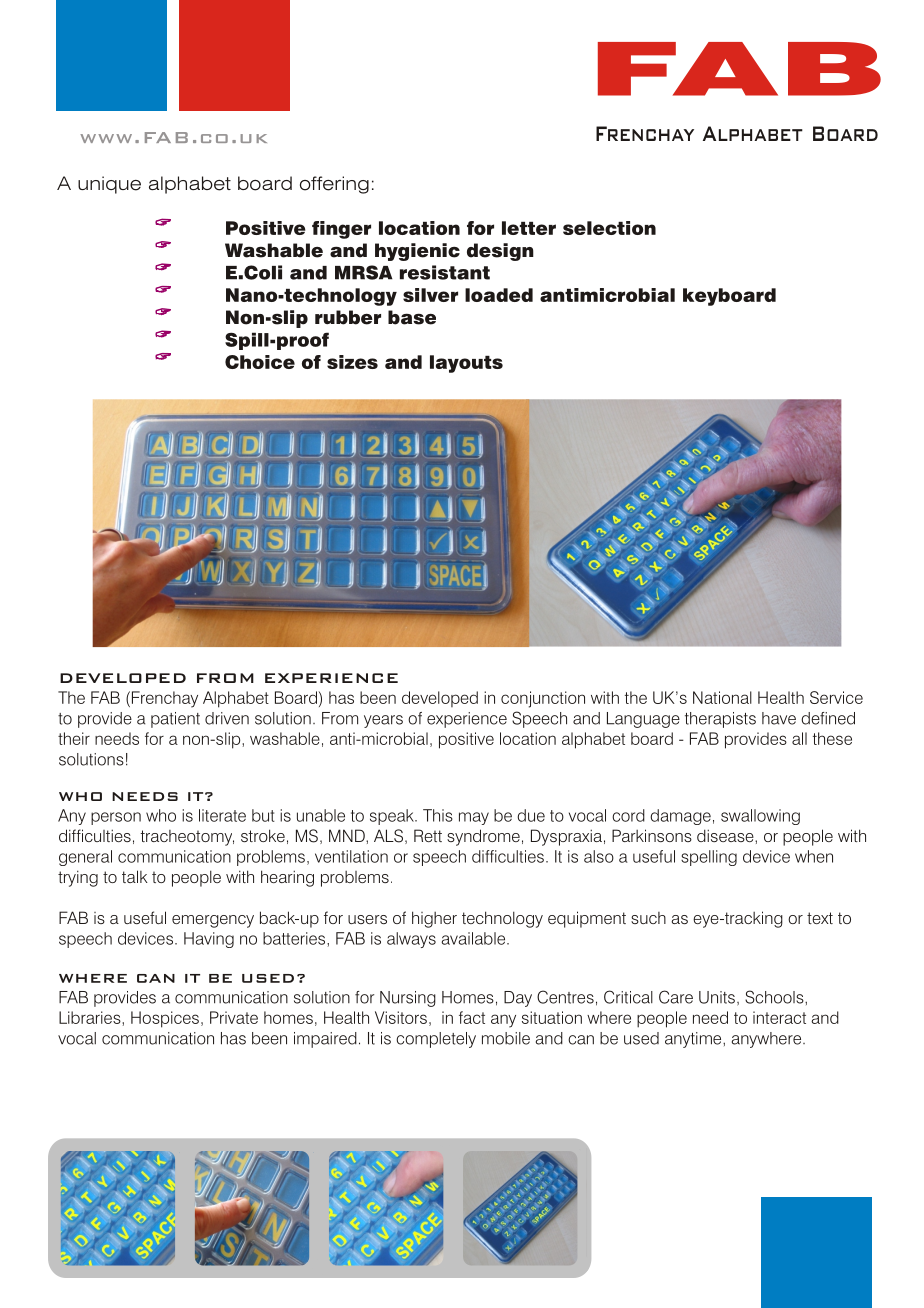  Describe the element at coordinates (529, 228) in the screenshot. I see `letter` at that location.
